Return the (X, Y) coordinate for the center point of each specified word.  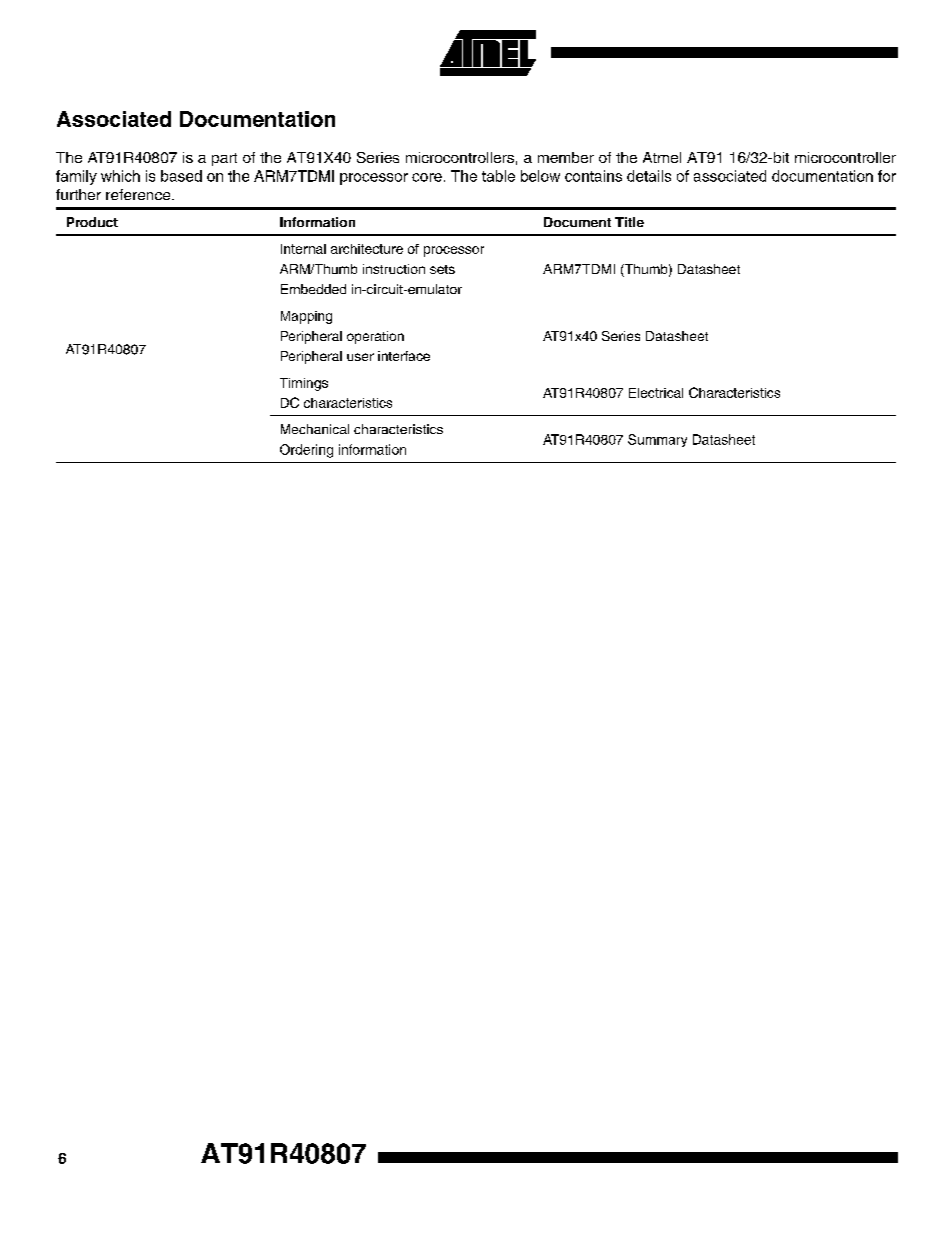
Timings (304, 384)
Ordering (306, 451)
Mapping (306, 317)
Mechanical (315, 429)
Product (92, 222)
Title (629, 222)
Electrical (656, 393)
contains (593, 176)
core (427, 177)
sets (442, 269)
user (360, 357)
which (120, 176)
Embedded (313, 289)
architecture (367, 249)
